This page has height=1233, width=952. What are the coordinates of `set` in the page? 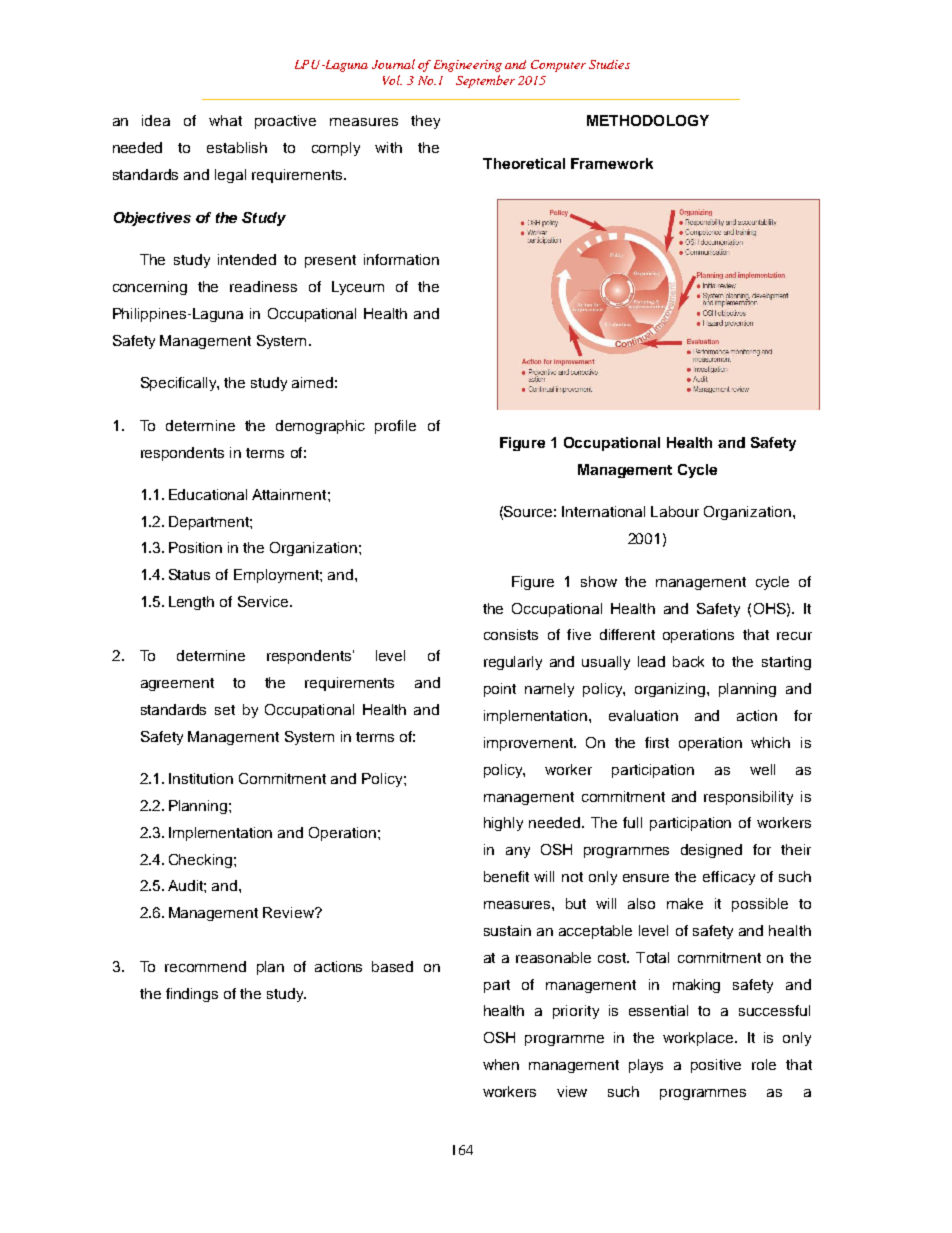 It's located at (225, 710).
